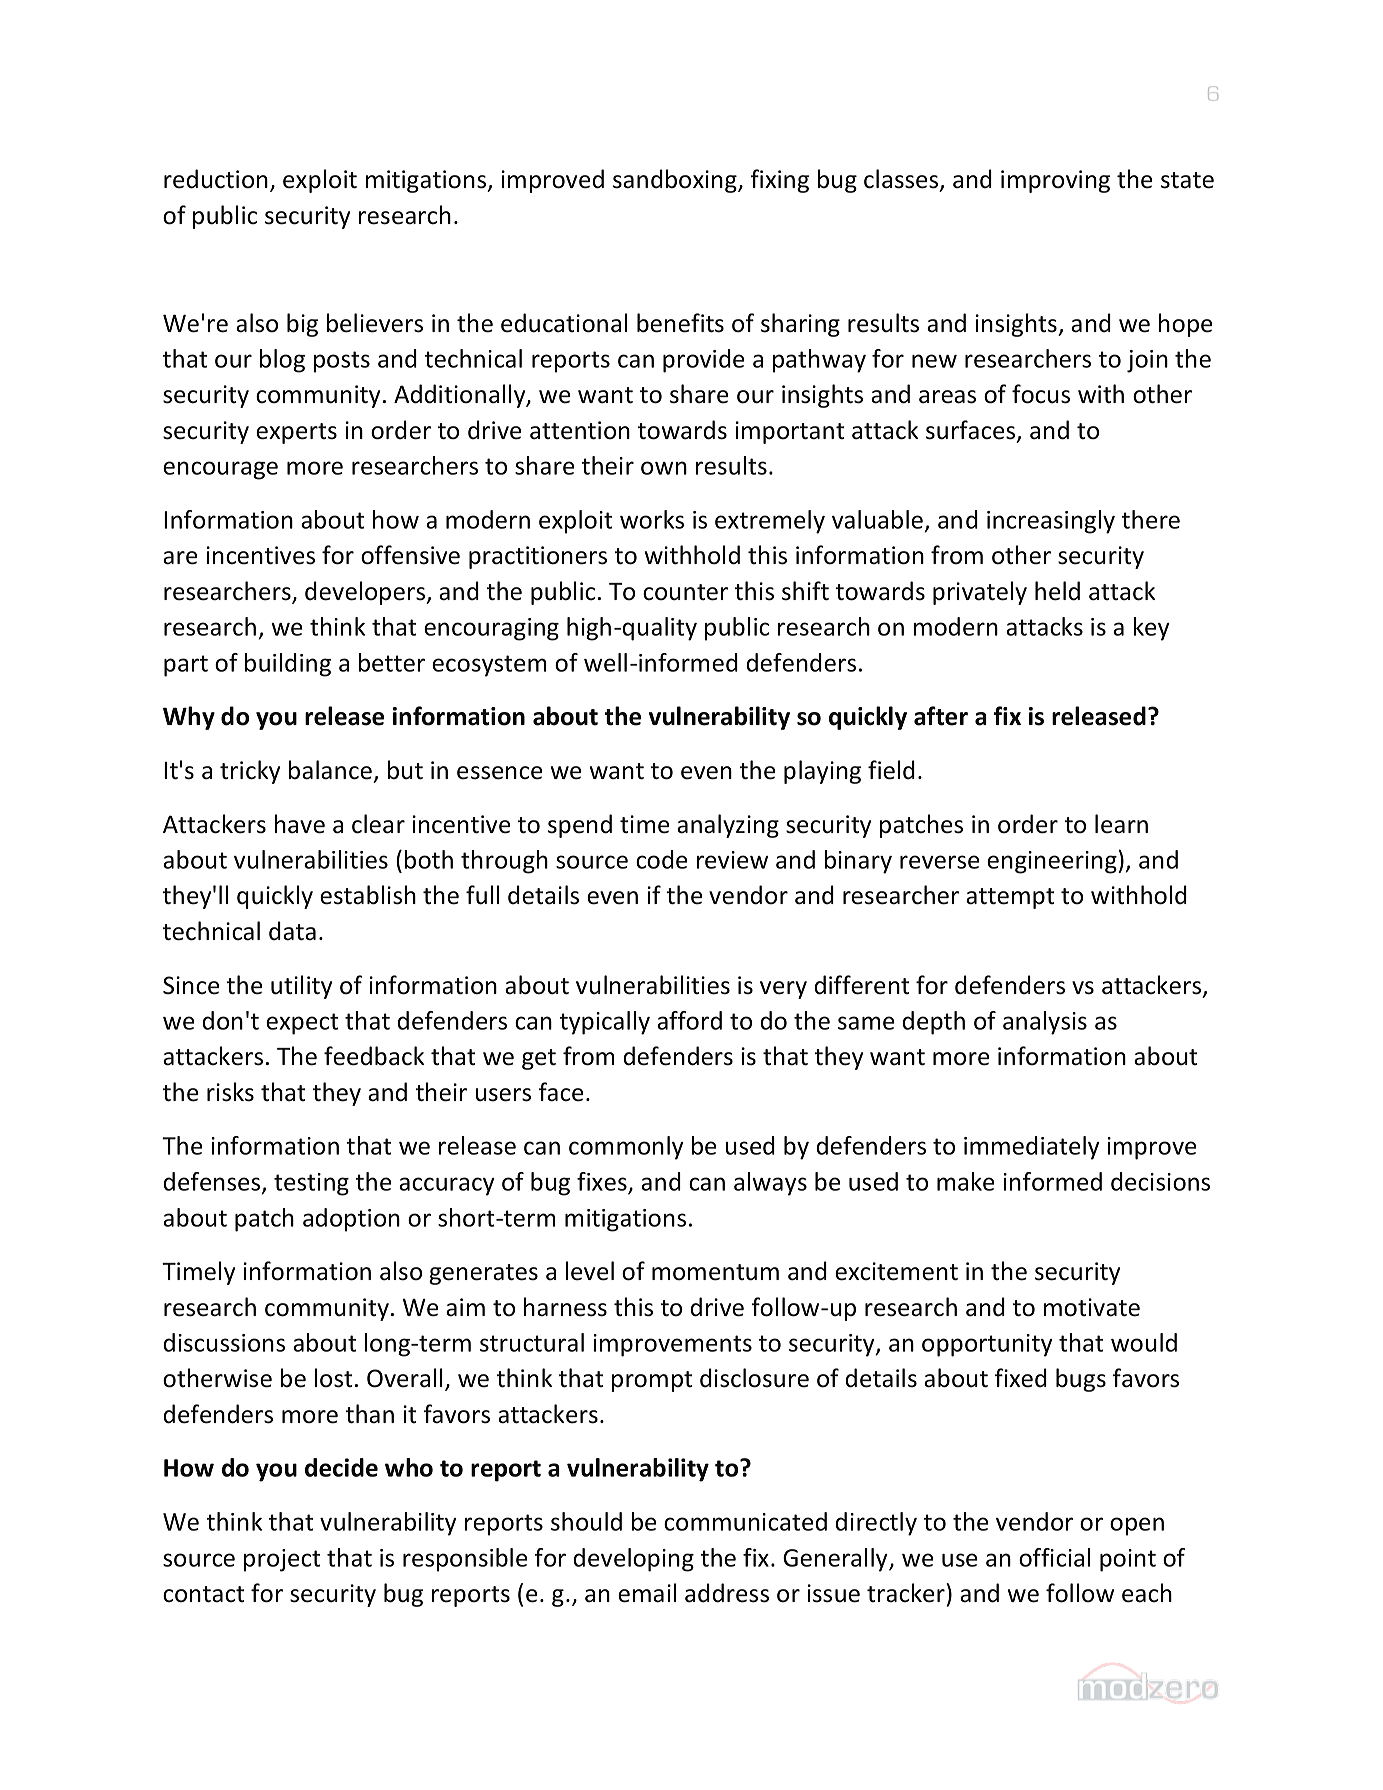 This screenshot has height=1790, width=1383. Describe the element at coordinates (715, 1272) in the screenshot. I see `momentum` at that location.
